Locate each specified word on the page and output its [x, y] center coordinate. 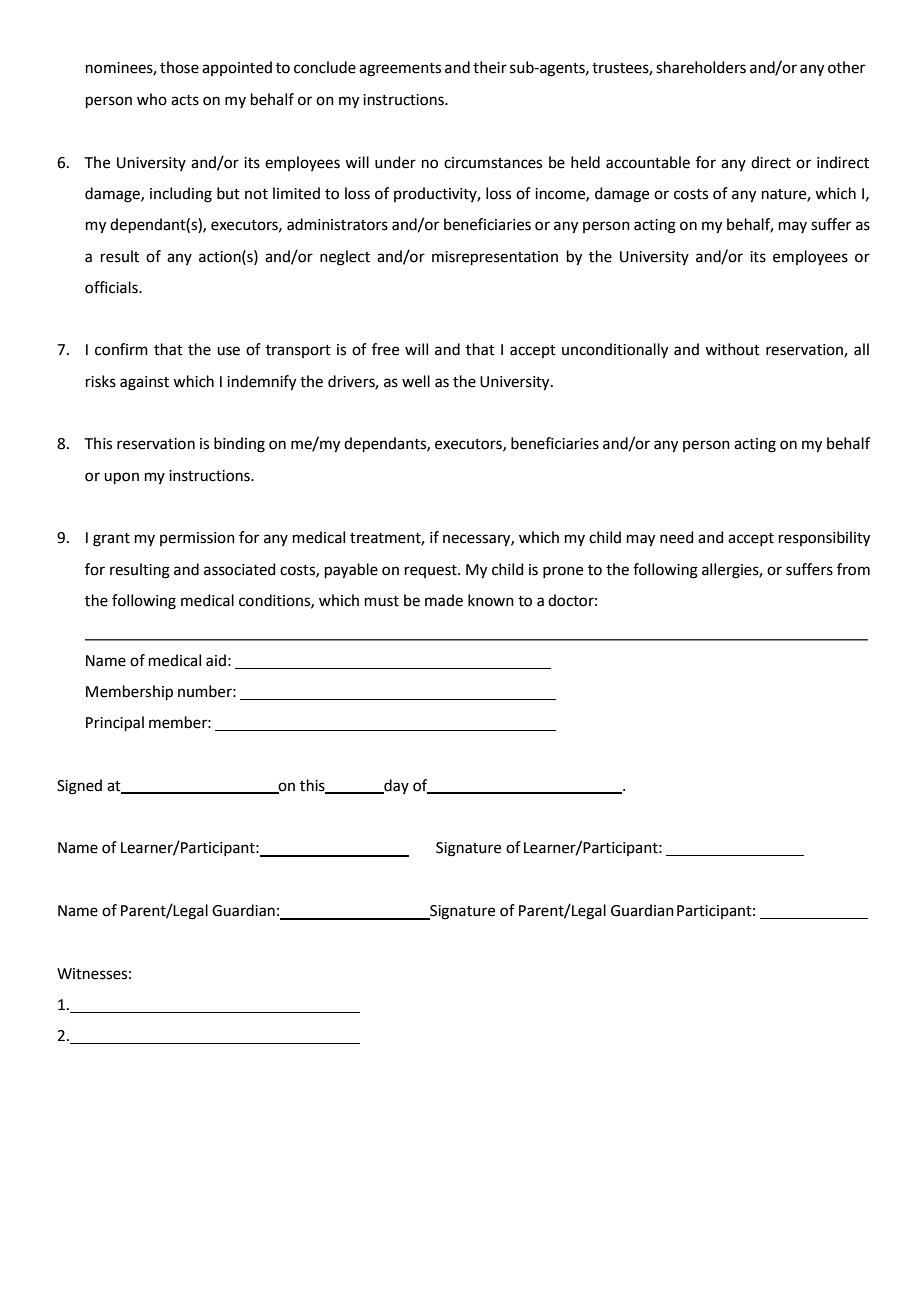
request [432, 571]
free [385, 349]
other [846, 67]
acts [185, 100]
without [732, 349]
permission [197, 539]
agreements [400, 70]
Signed [79, 787]
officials [112, 287]
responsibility [824, 539]
